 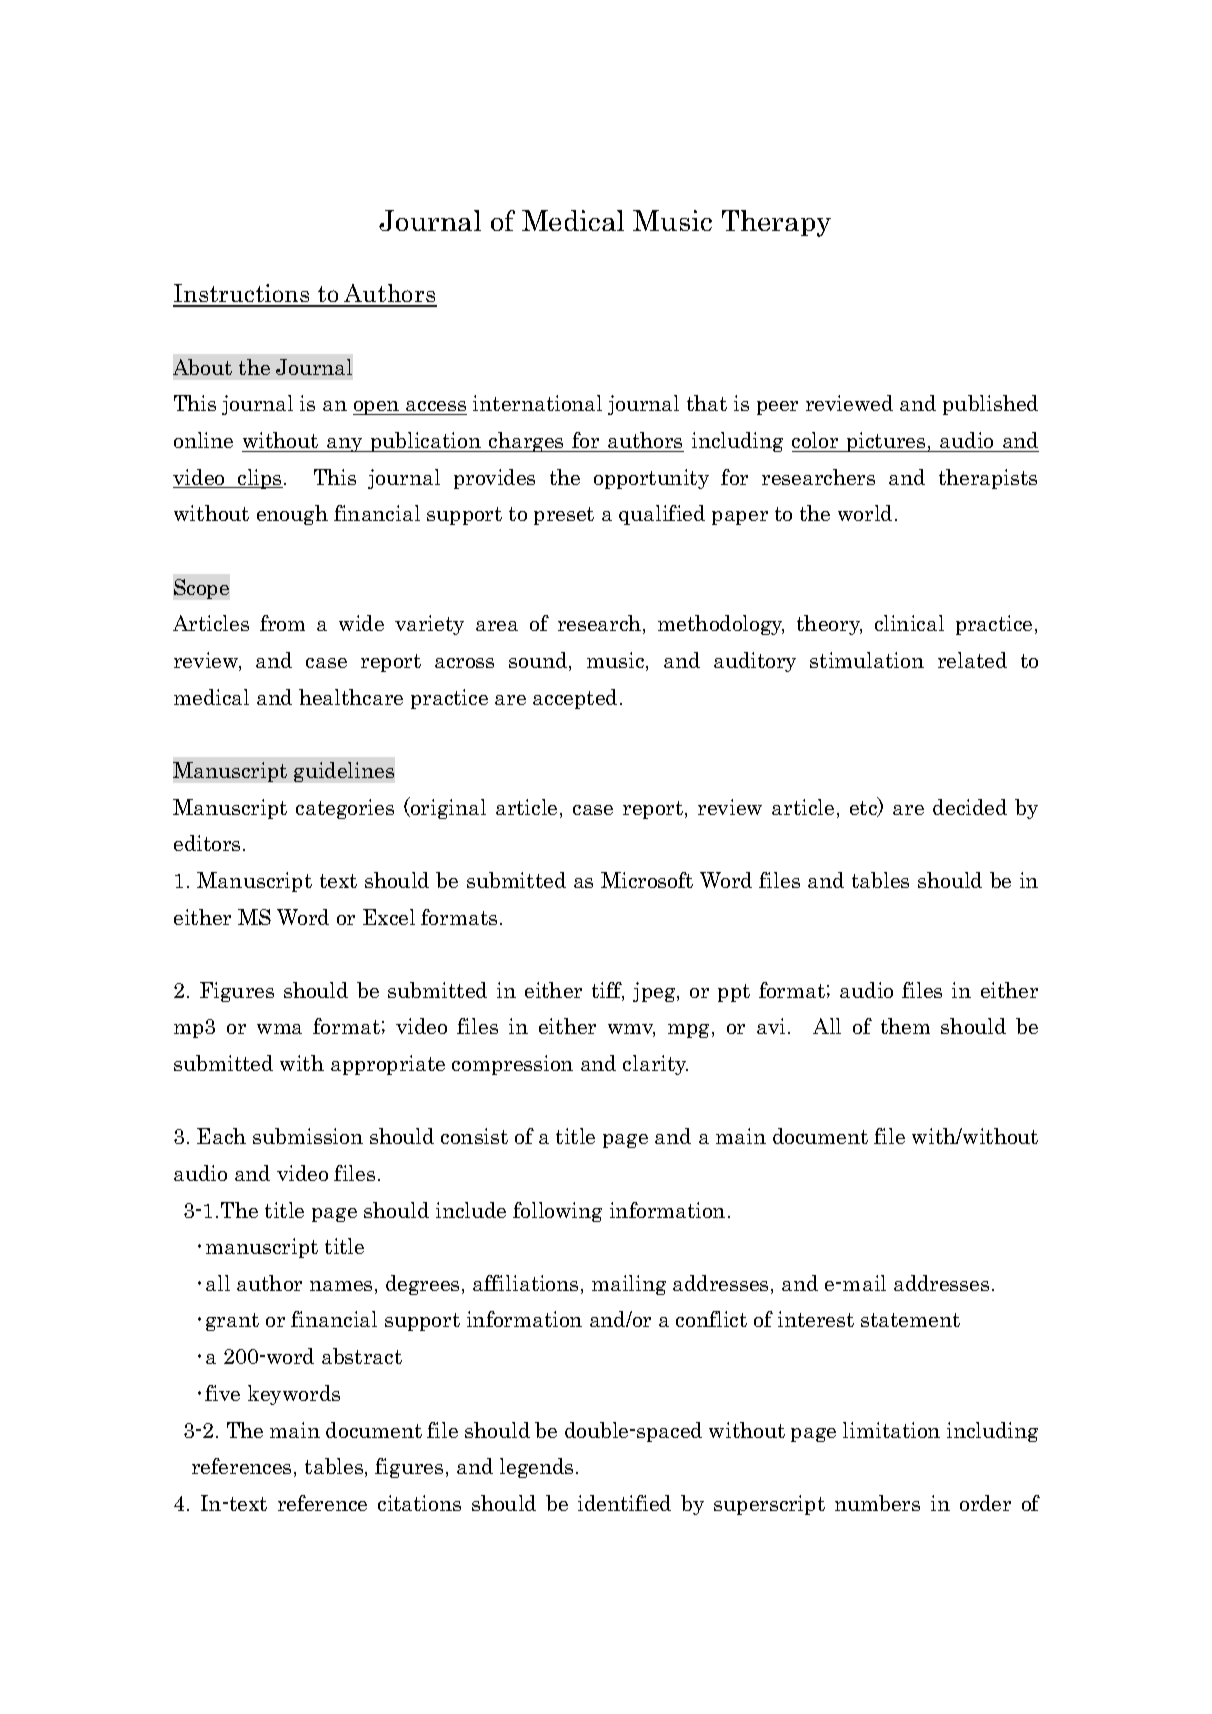 What do you see at coordinates (308, 1136) in the image?
I see `submission` at bounding box center [308, 1136].
